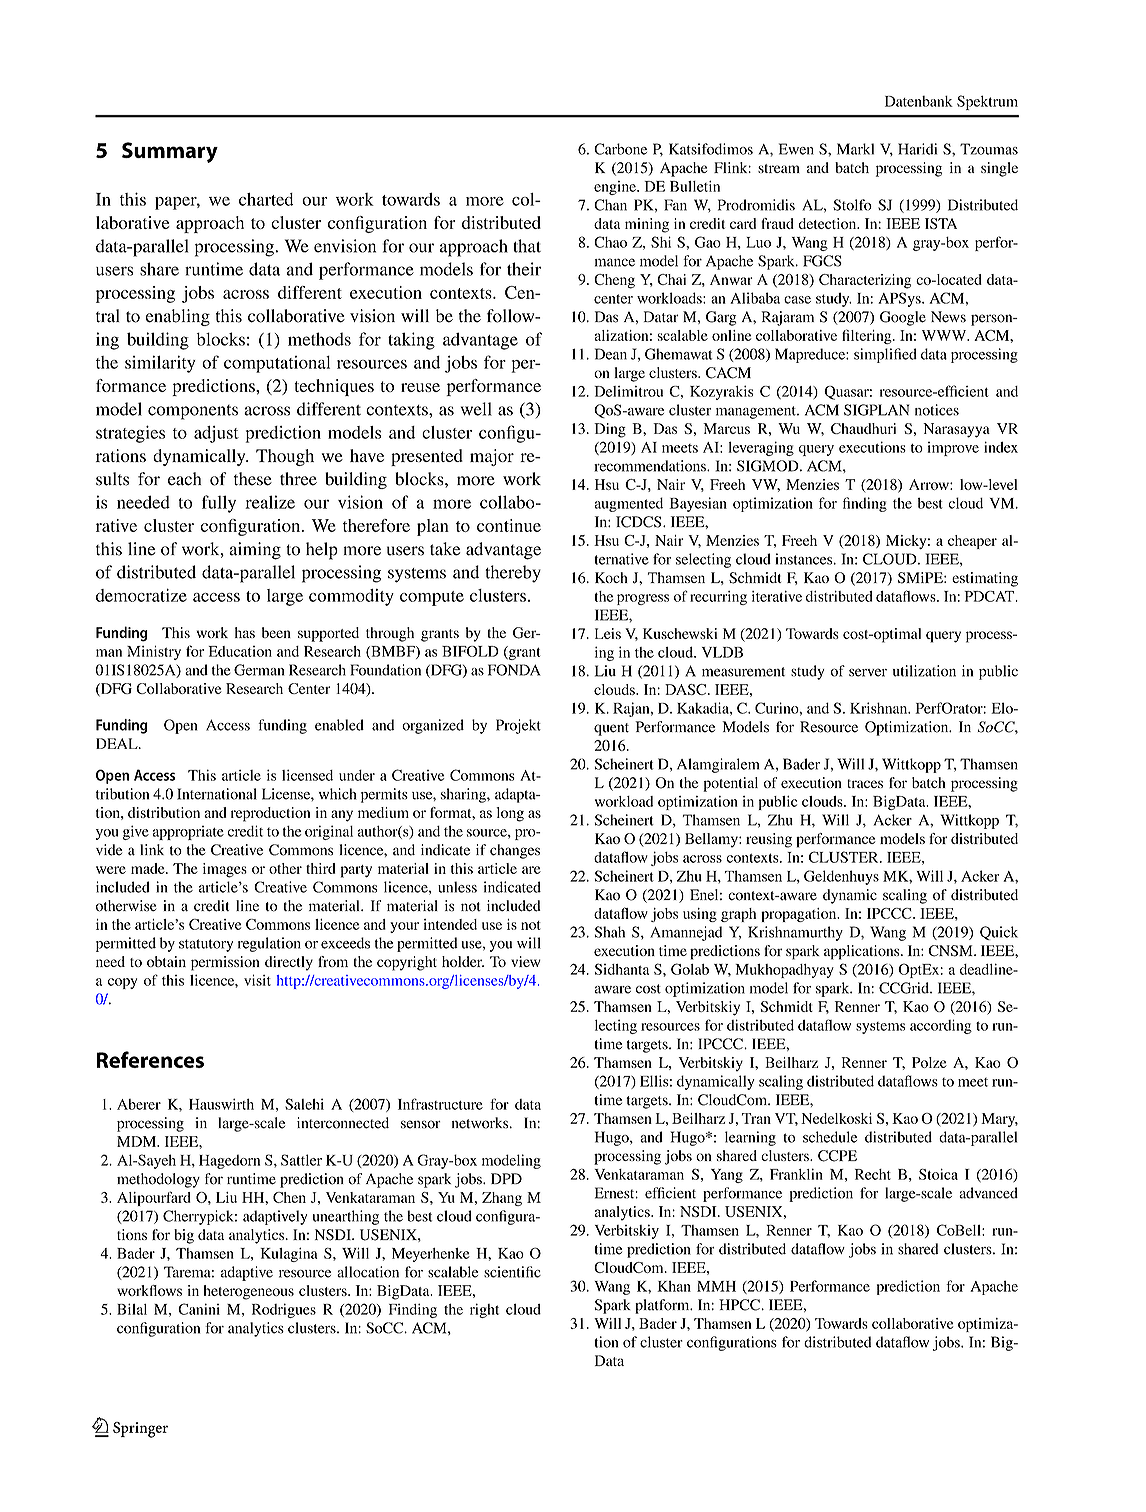 This screenshot has width=1146, height=1512. I want to click on References, so click(150, 1059).
